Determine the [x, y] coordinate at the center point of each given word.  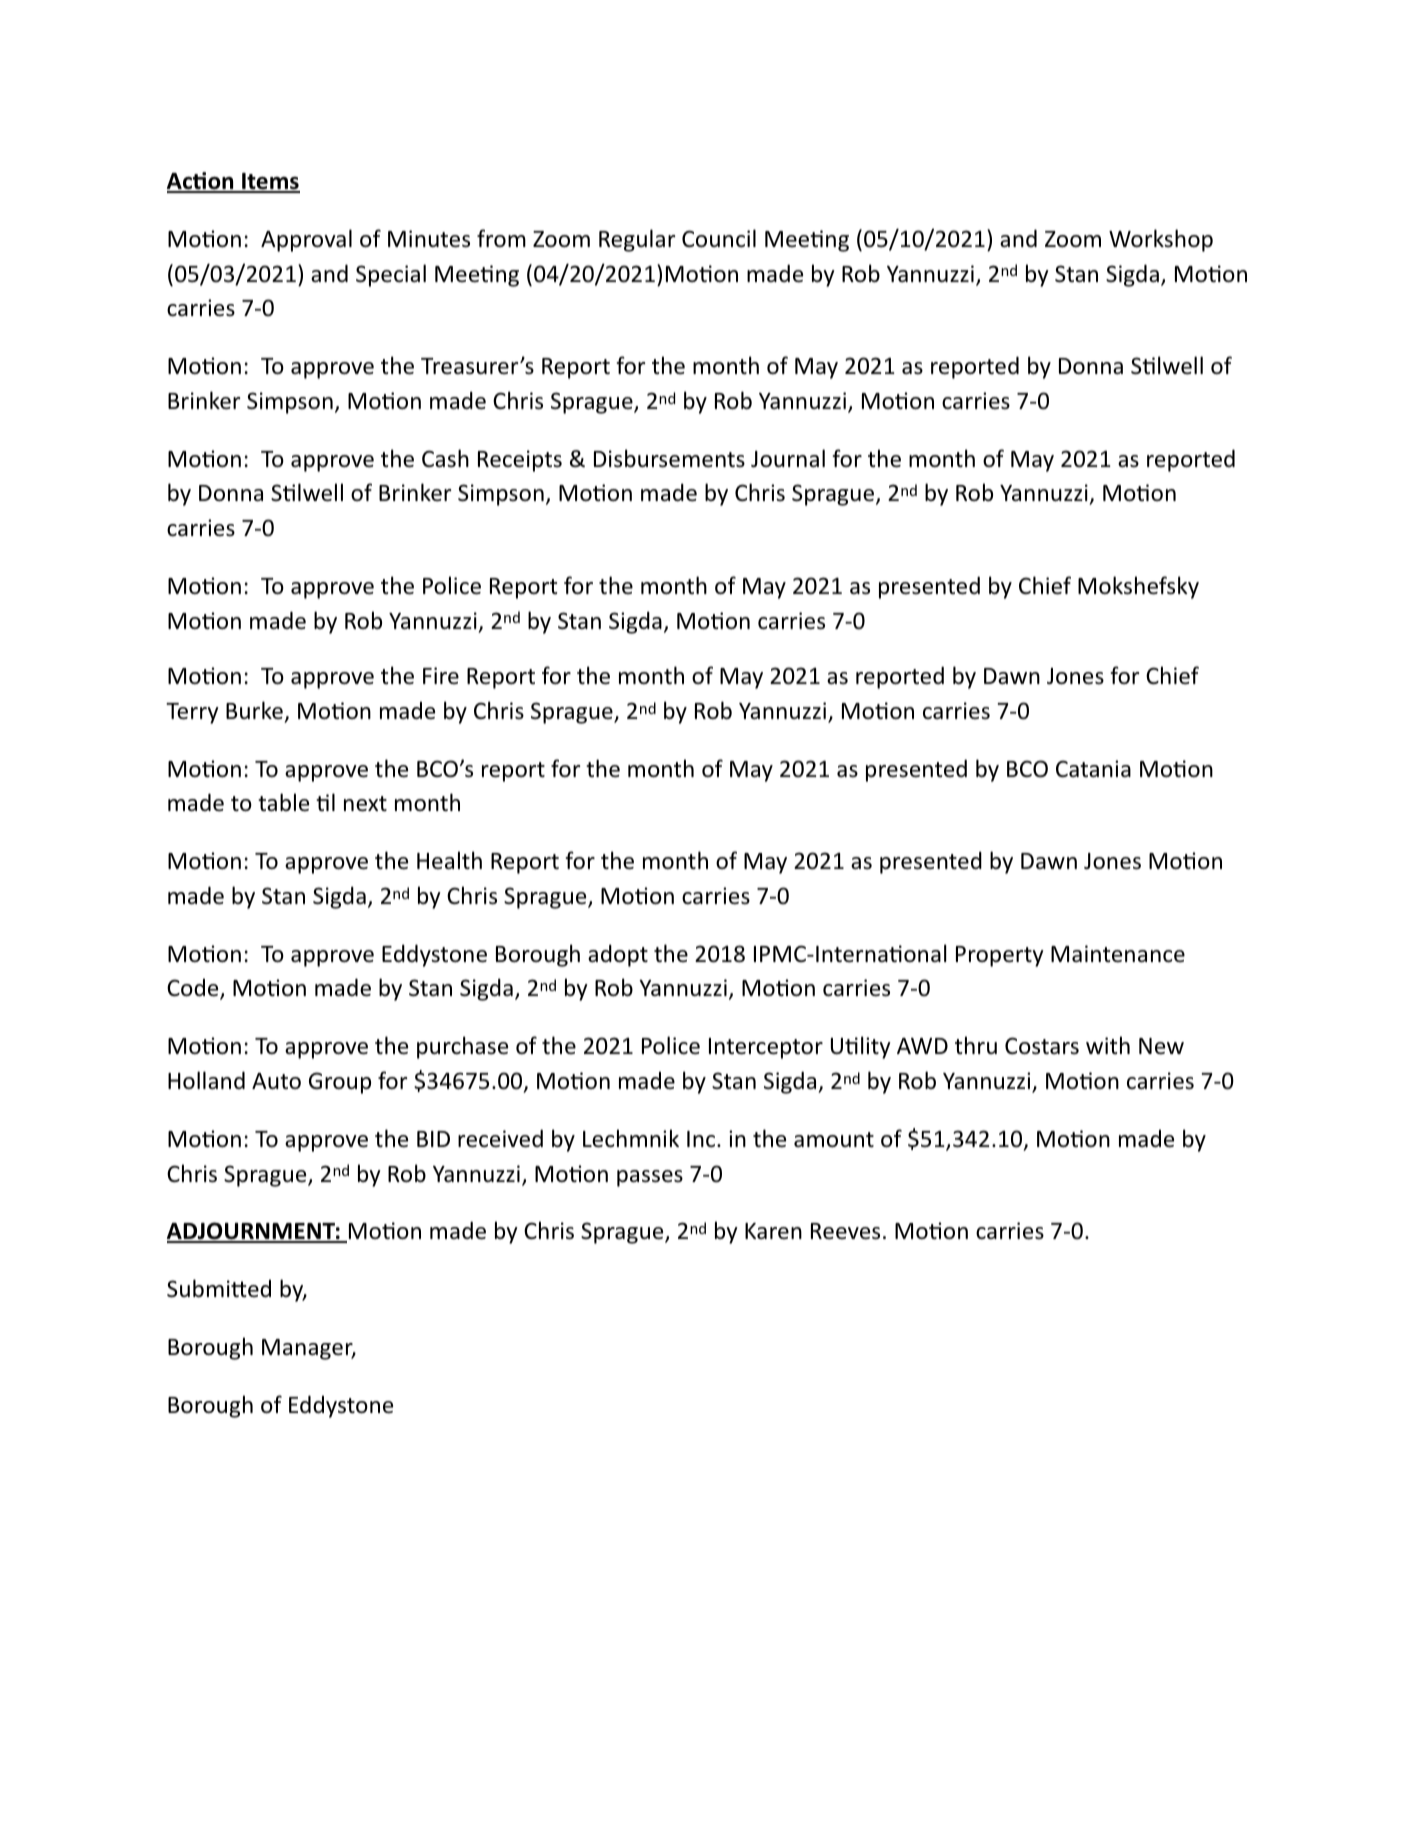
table [283, 802]
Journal [788, 458]
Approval [306, 240]
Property [1000, 956]
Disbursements [669, 458]
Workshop [1161, 240]
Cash [445, 458]
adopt [618, 955]
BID [433, 1139]
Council [719, 238]
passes [650, 1178]
